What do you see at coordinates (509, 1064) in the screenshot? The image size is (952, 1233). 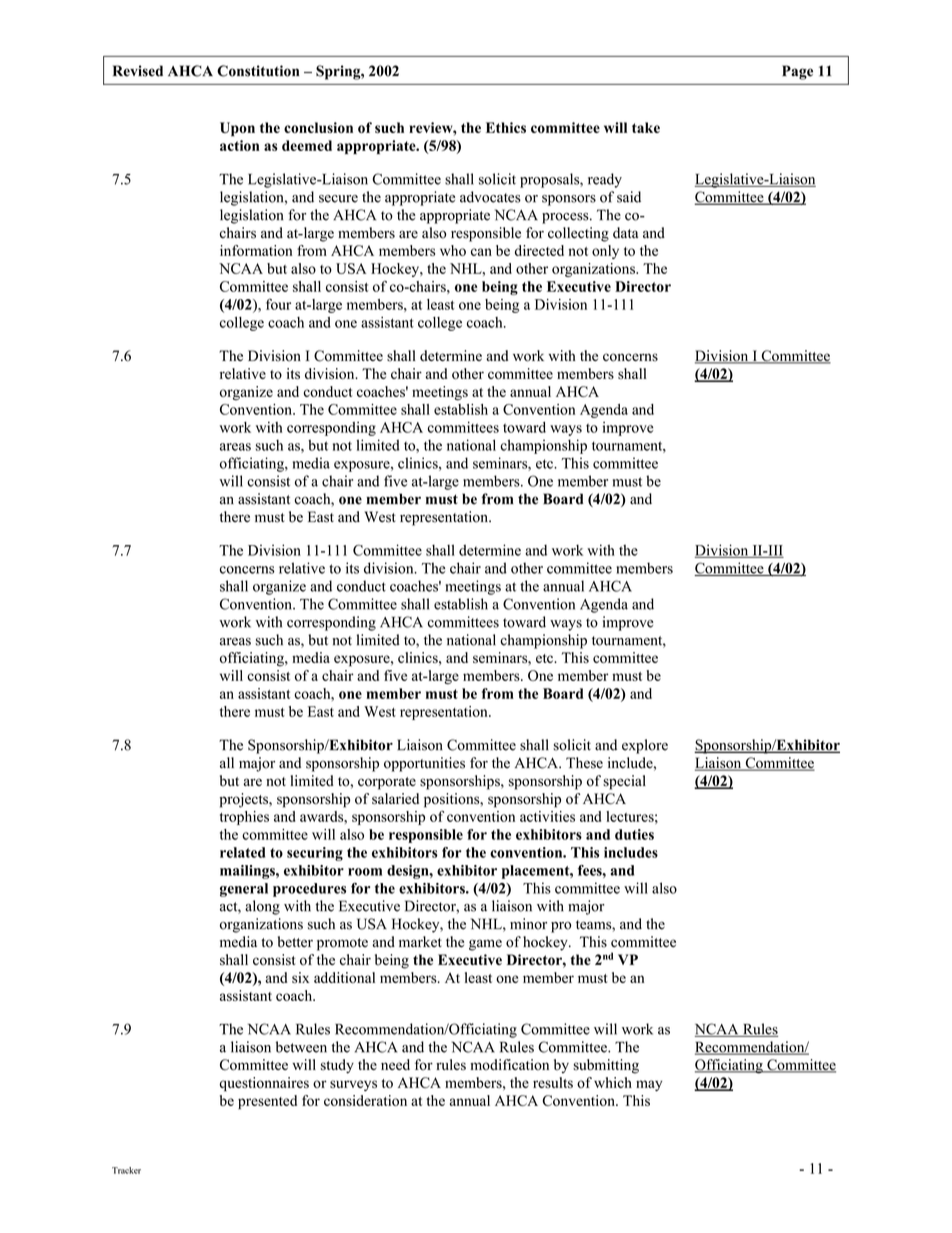 I see `modification` at bounding box center [509, 1064].
